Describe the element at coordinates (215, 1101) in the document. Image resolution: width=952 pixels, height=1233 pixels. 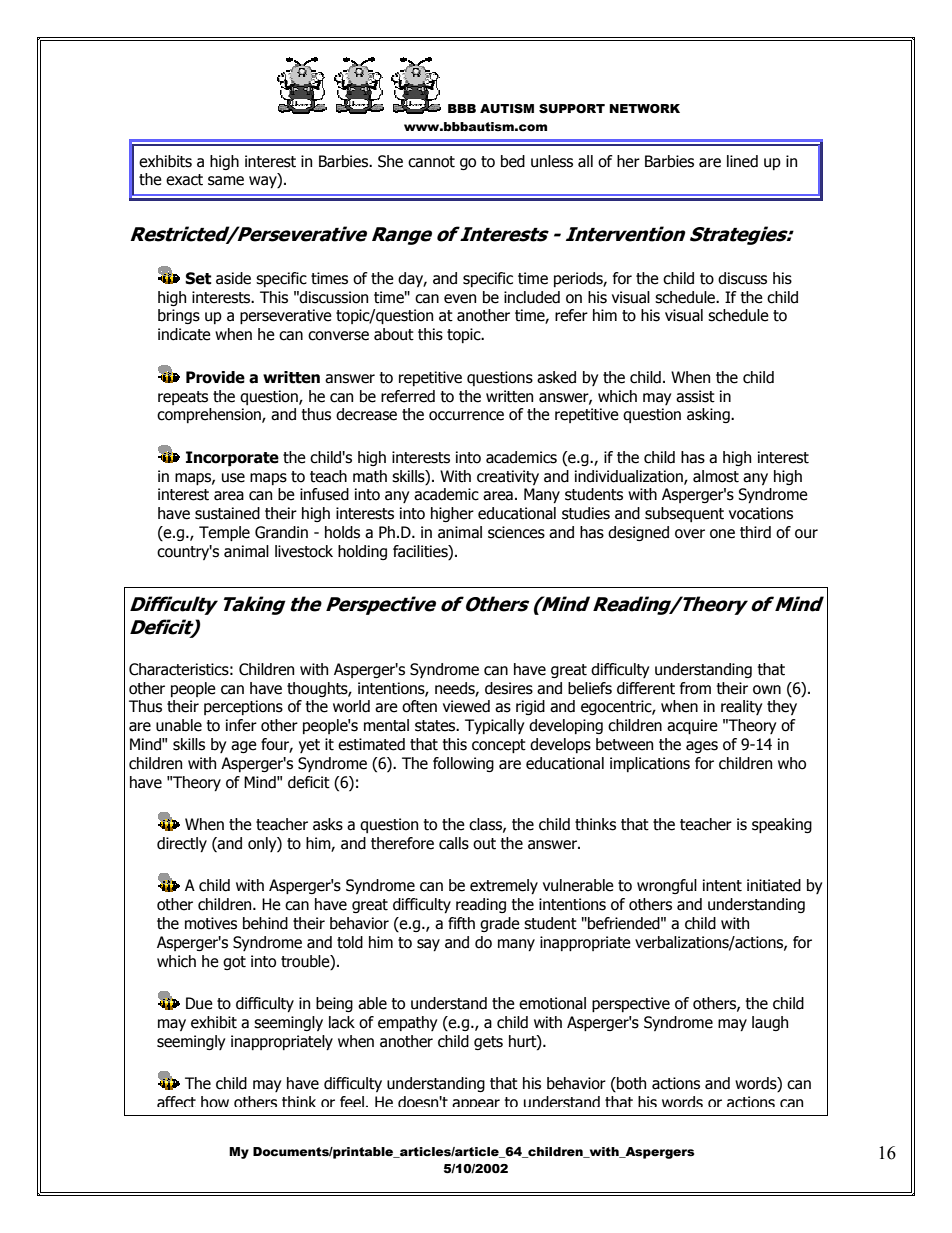
I see `how` at that location.
